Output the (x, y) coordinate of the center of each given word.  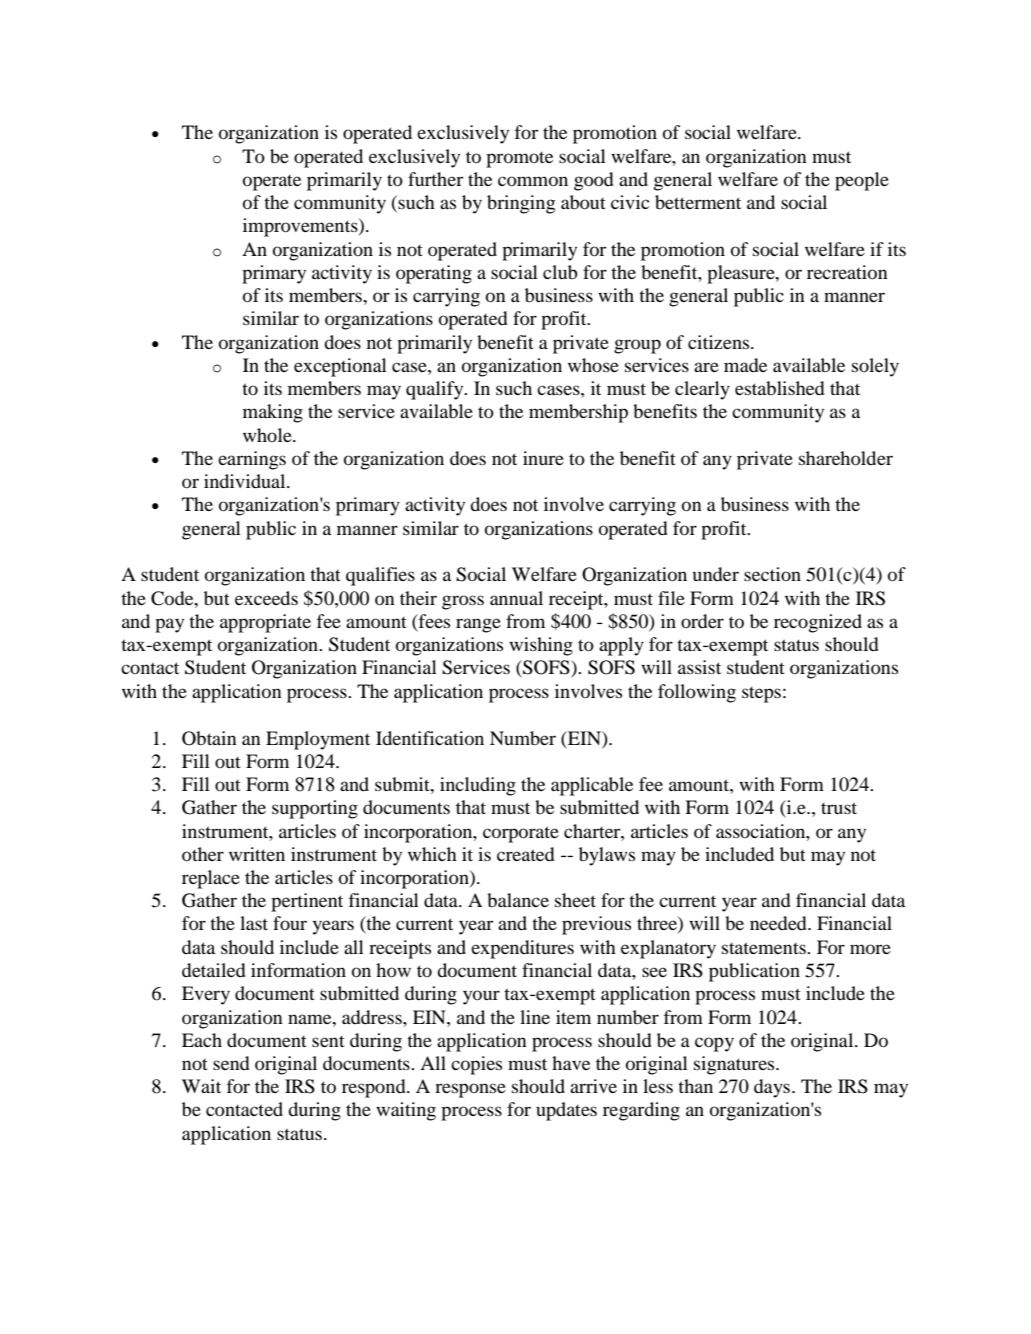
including (478, 786)
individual (246, 481)
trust (839, 808)
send (231, 1063)
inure (543, 458)
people (862, 181)
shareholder (846, 458)
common (533, 181)
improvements (301, 227)
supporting (315, 809)
